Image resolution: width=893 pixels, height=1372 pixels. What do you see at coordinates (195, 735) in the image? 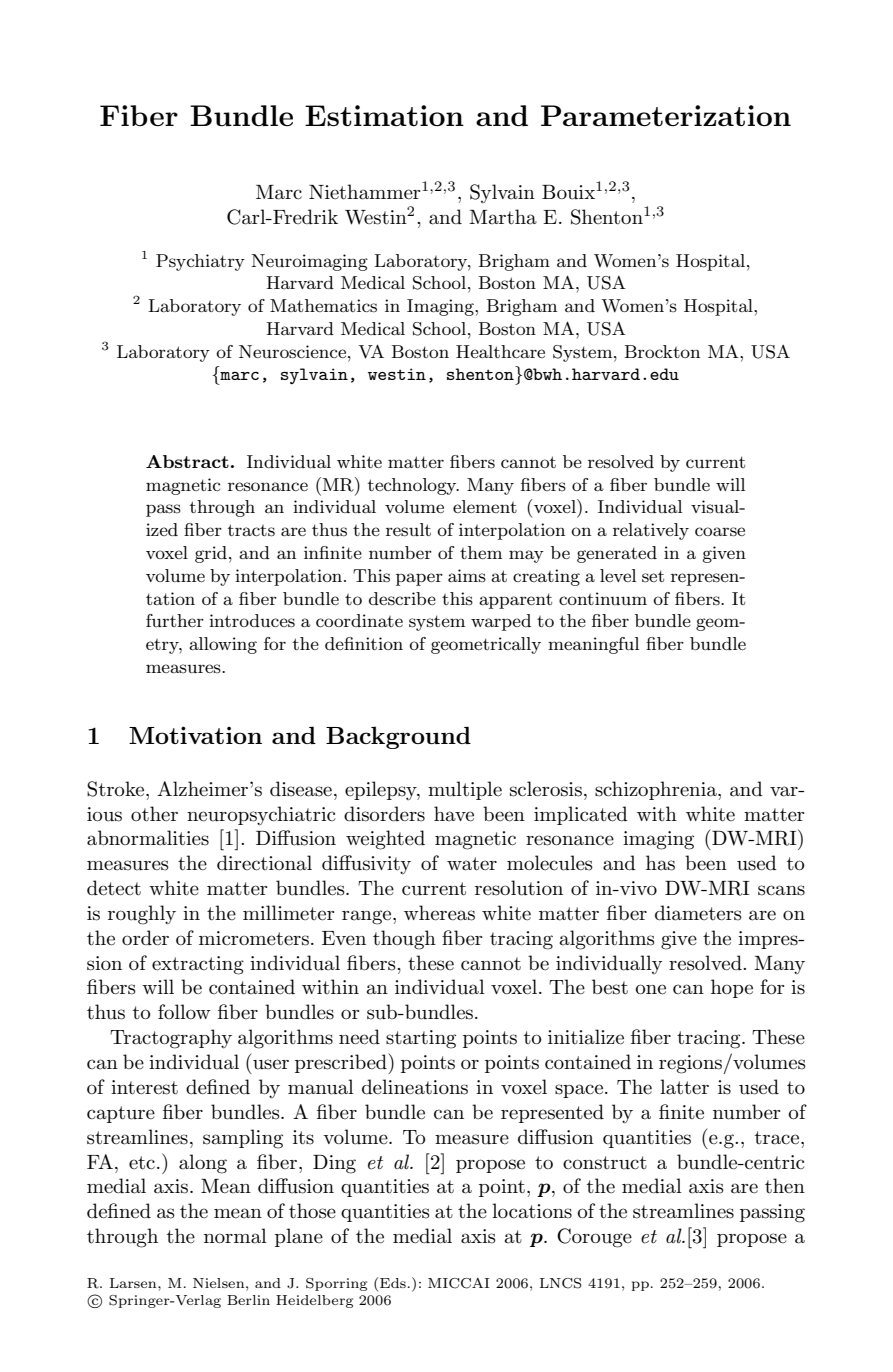
I see `Motivation` at bounding box center [195, 735].
